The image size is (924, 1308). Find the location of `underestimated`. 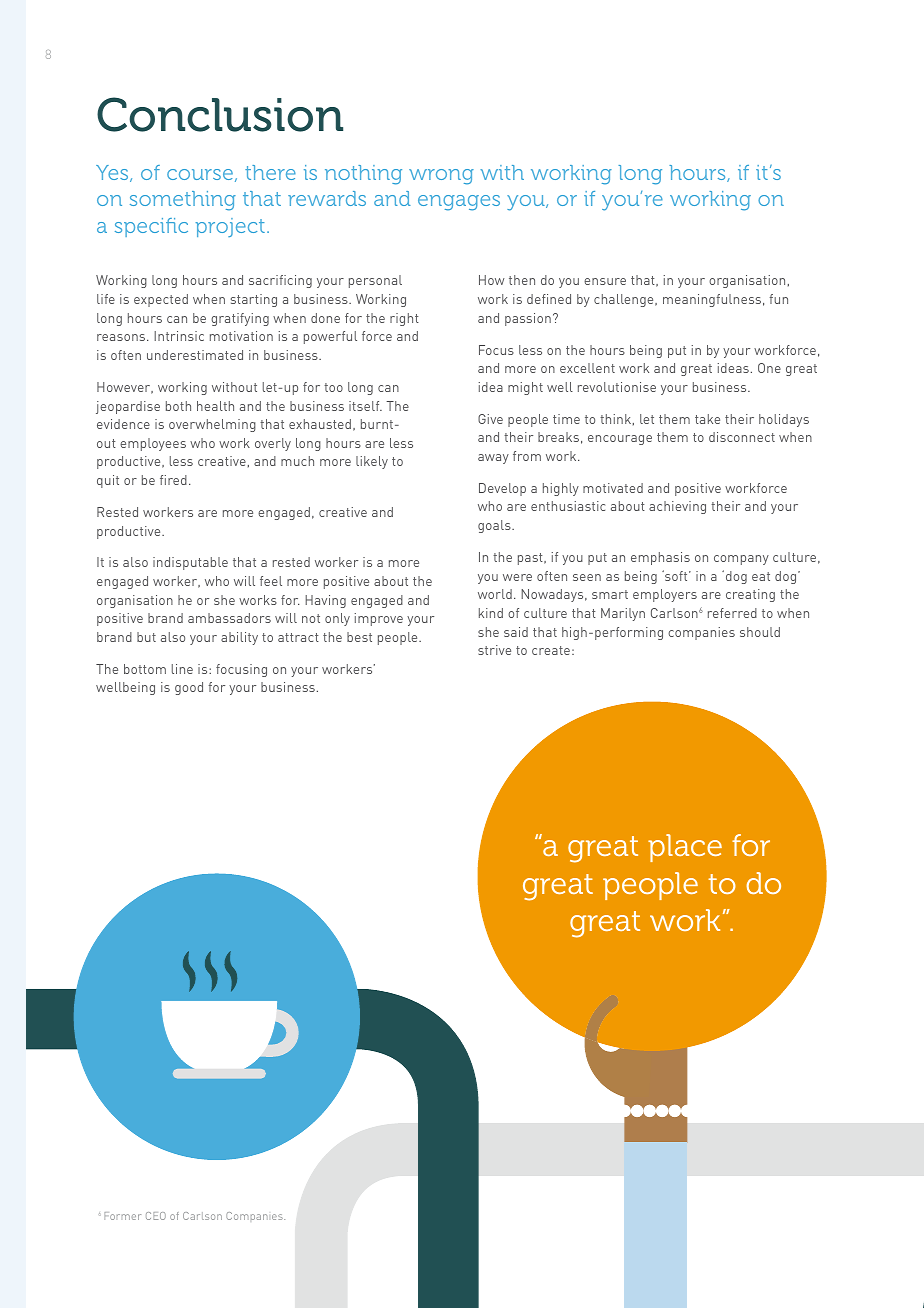

underestimated is located at coordinates (195, 355).
